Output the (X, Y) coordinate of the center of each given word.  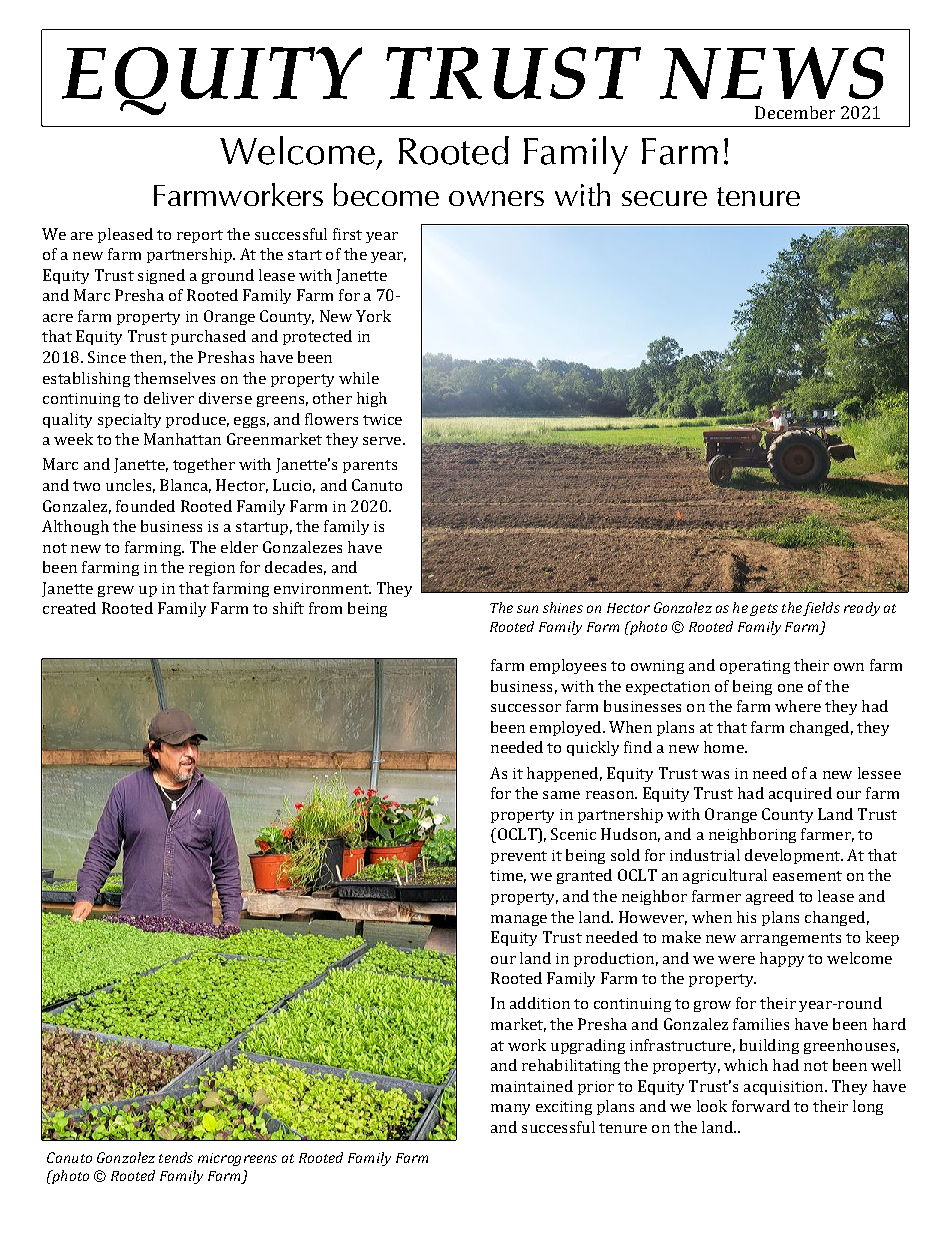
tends (176, 1157)
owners (496, 198)
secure (664, 198)
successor (526, 708)
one (790, 688)
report (200, 236)
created (69, 608)
